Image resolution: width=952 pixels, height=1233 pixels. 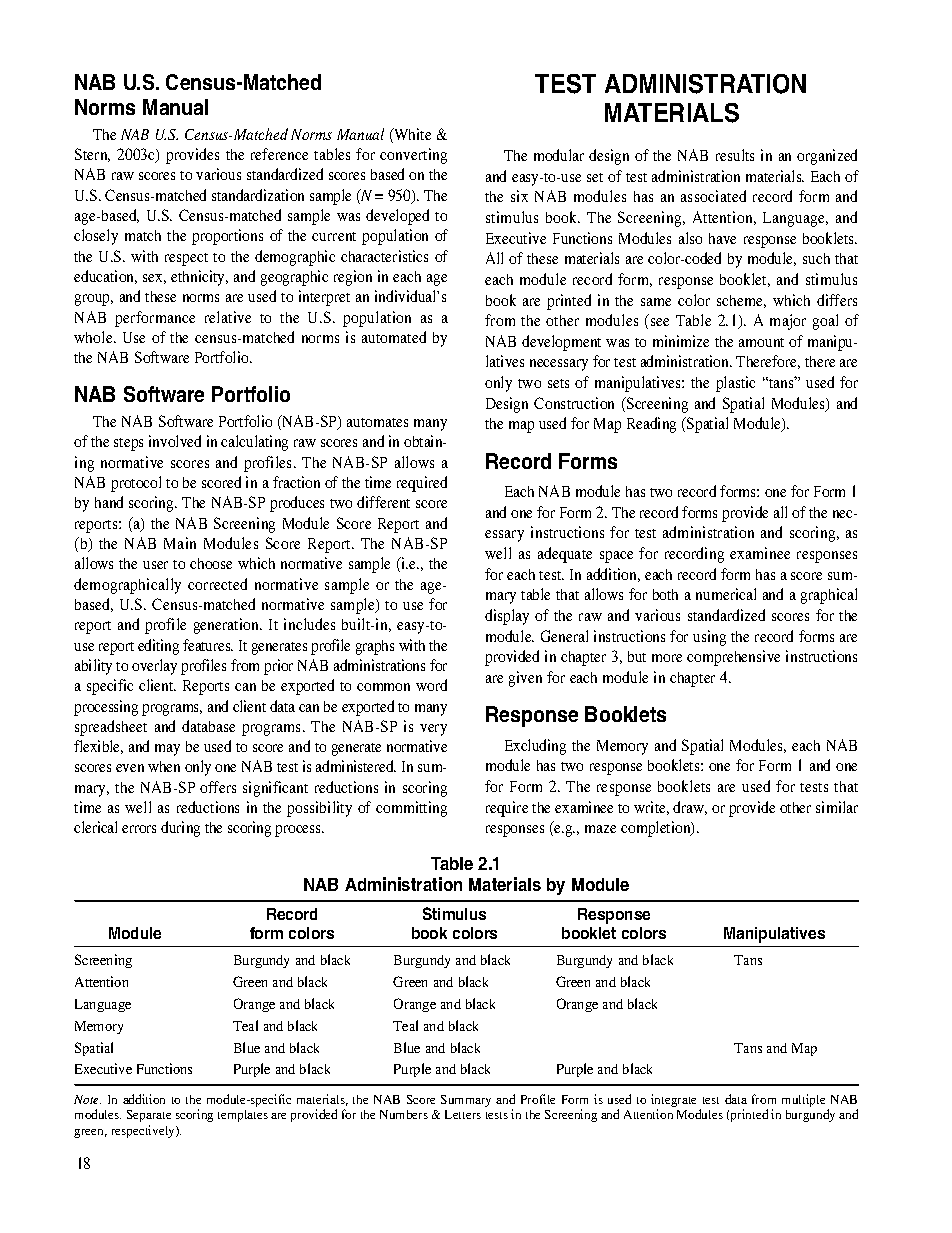 I want to click on Stern, so click(x=92, y=155).
